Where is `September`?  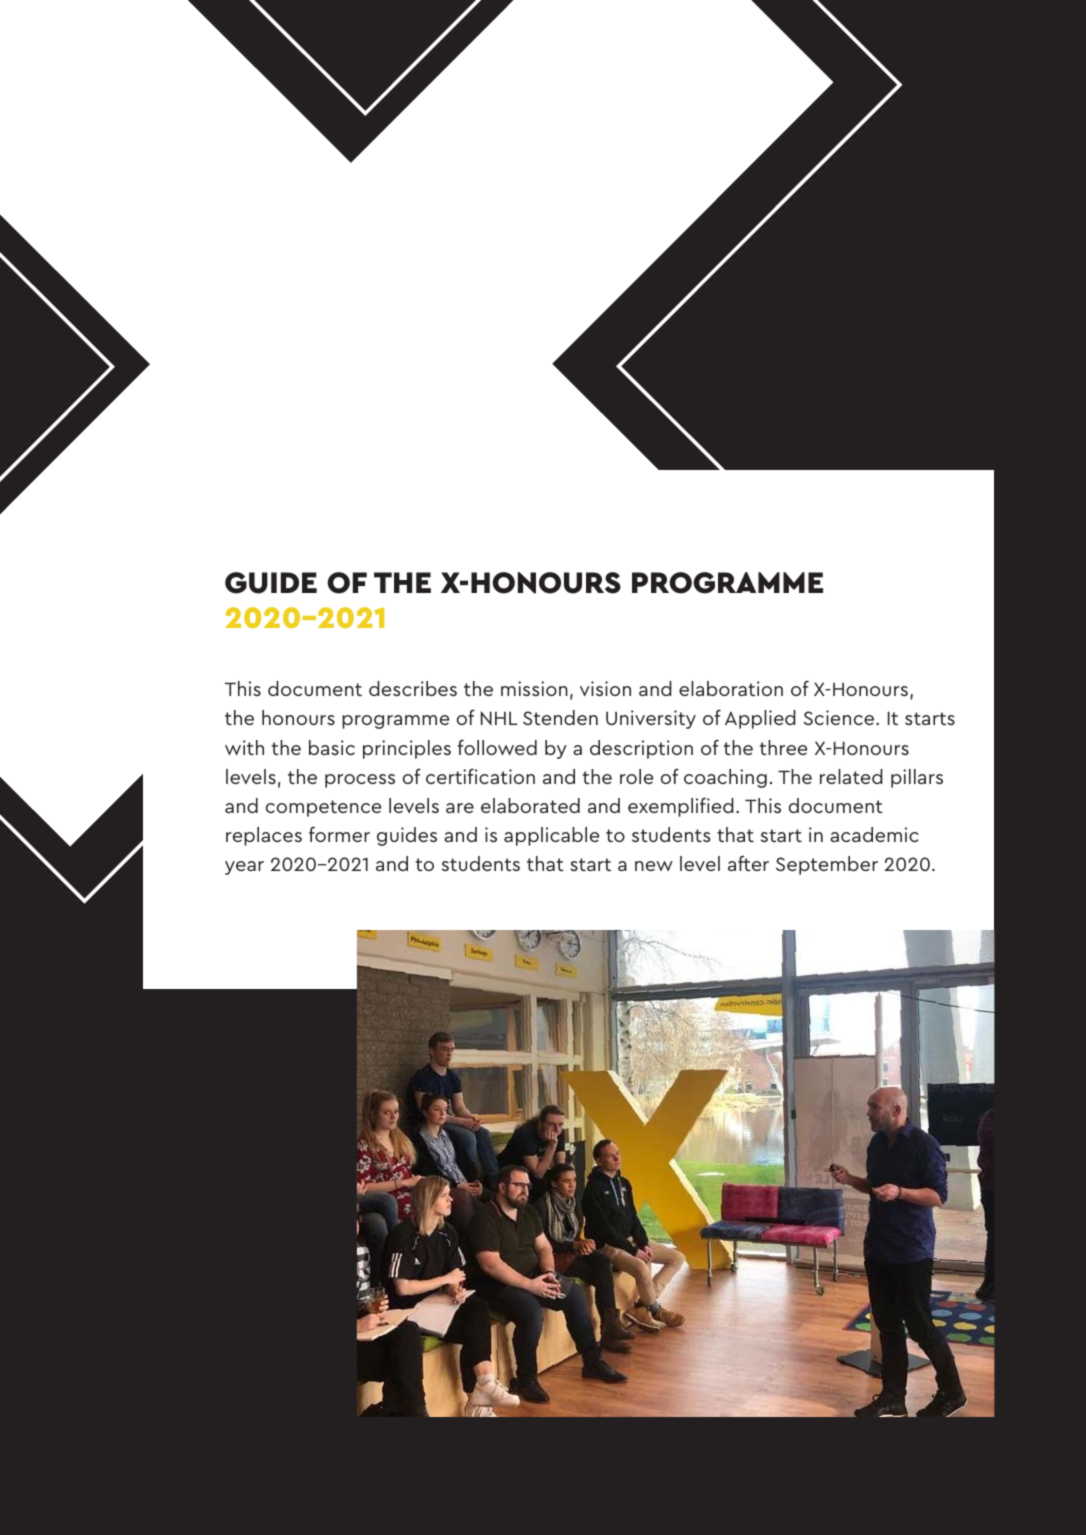
September is located at coordinates (827, 865).
